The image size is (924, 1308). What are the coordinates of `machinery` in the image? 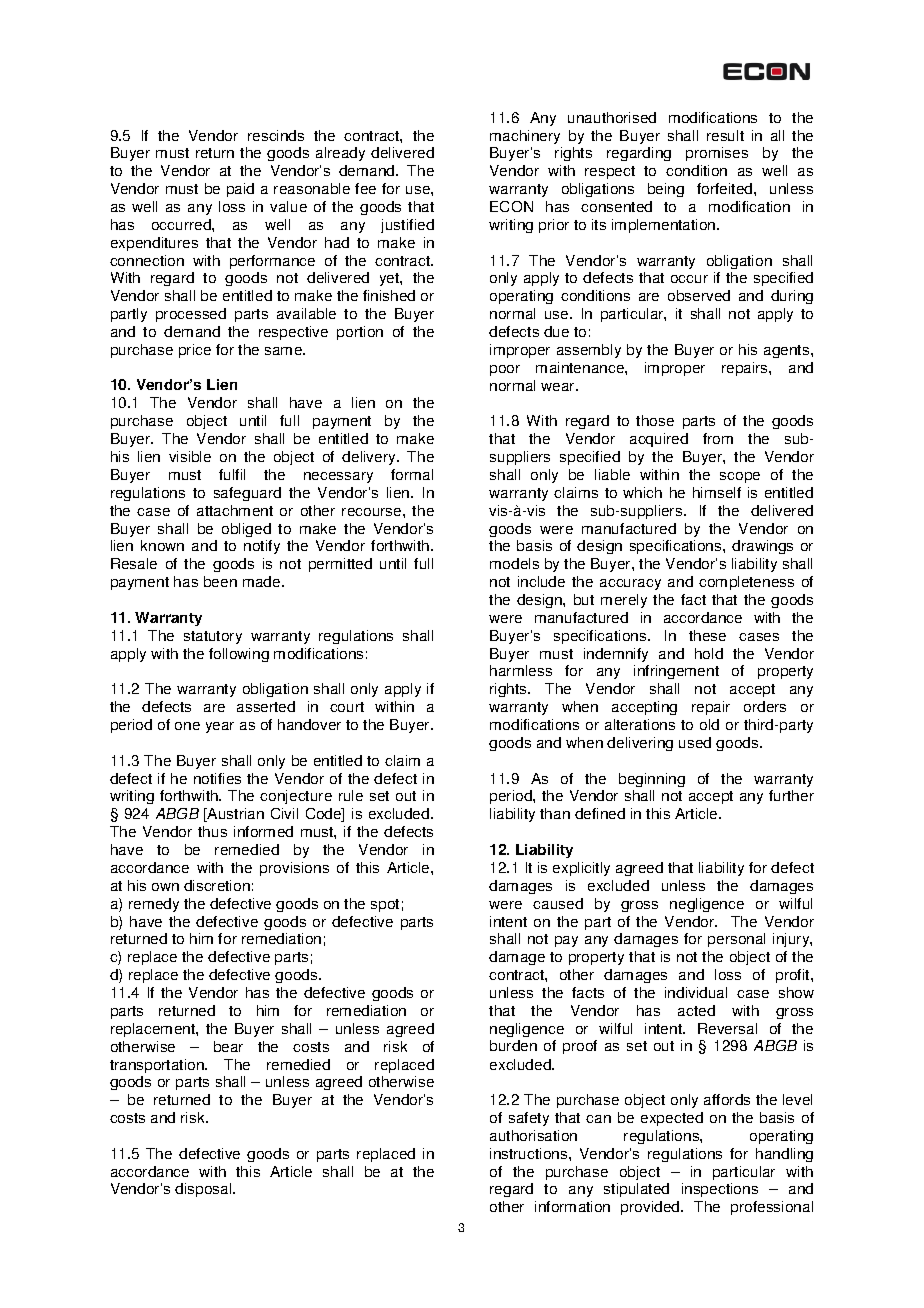 It's located at (525, 137).
